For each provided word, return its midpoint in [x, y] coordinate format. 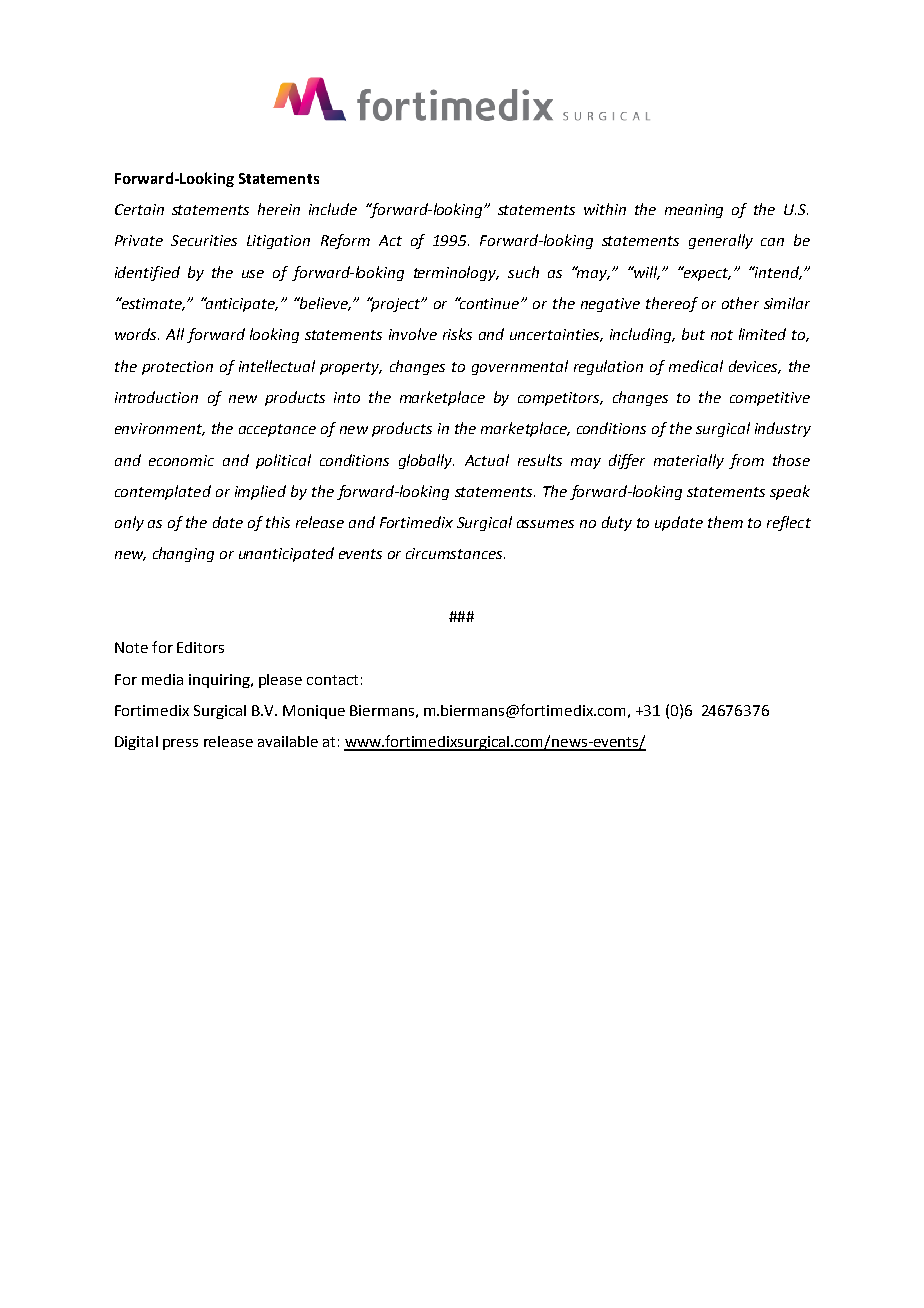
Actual [487, 460]
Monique [314, 712]
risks [457, 334]
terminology [456, 273]
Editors [200, 647]
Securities [204, 240]
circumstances [455, 553]
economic [181, 460]
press [180, 744]
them [725, 522]
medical [696, 366]
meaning [694, 211]
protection [177, 368]
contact [332, 680]
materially [689, 461]
